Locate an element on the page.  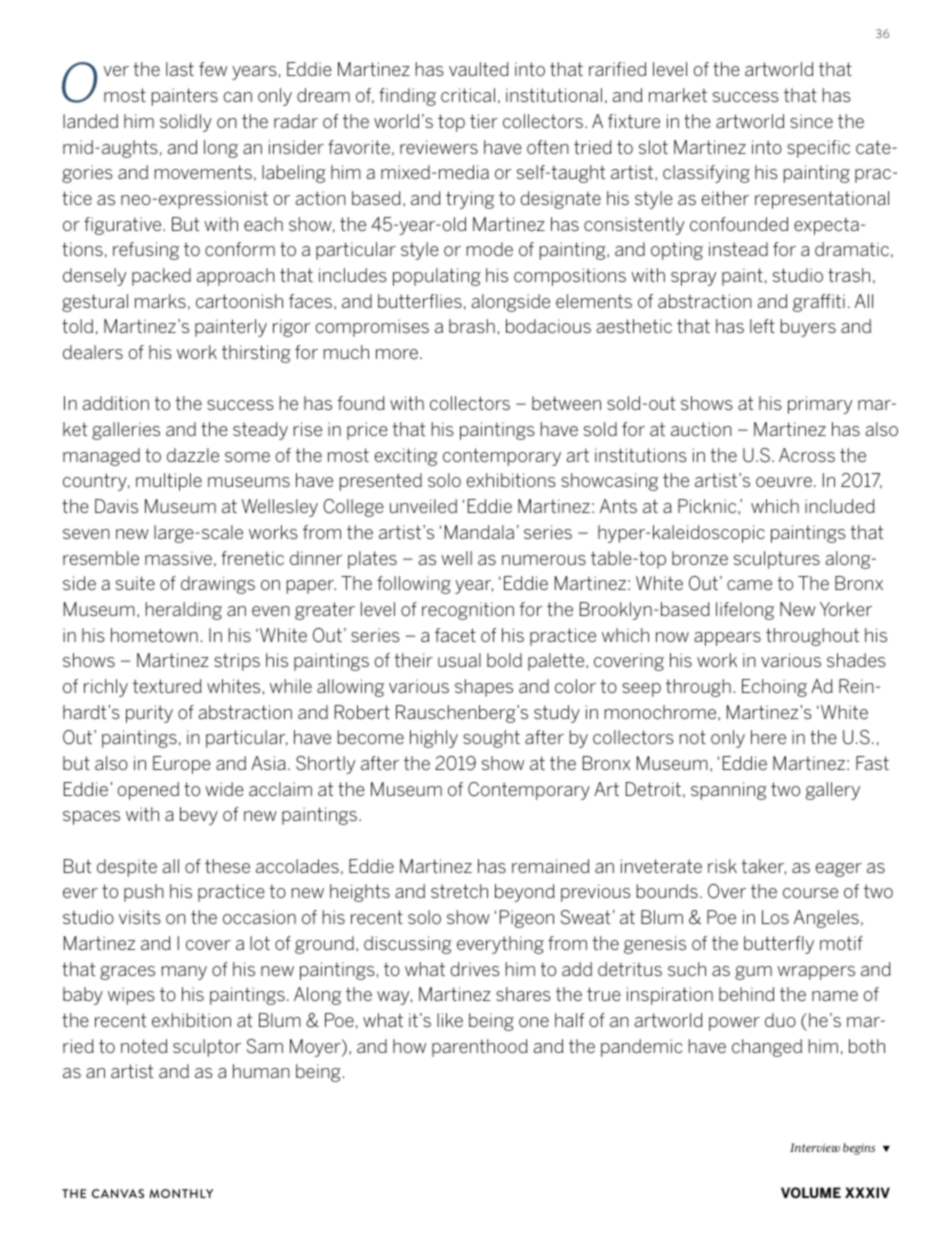
appears is located at coordinates (727, 639).
